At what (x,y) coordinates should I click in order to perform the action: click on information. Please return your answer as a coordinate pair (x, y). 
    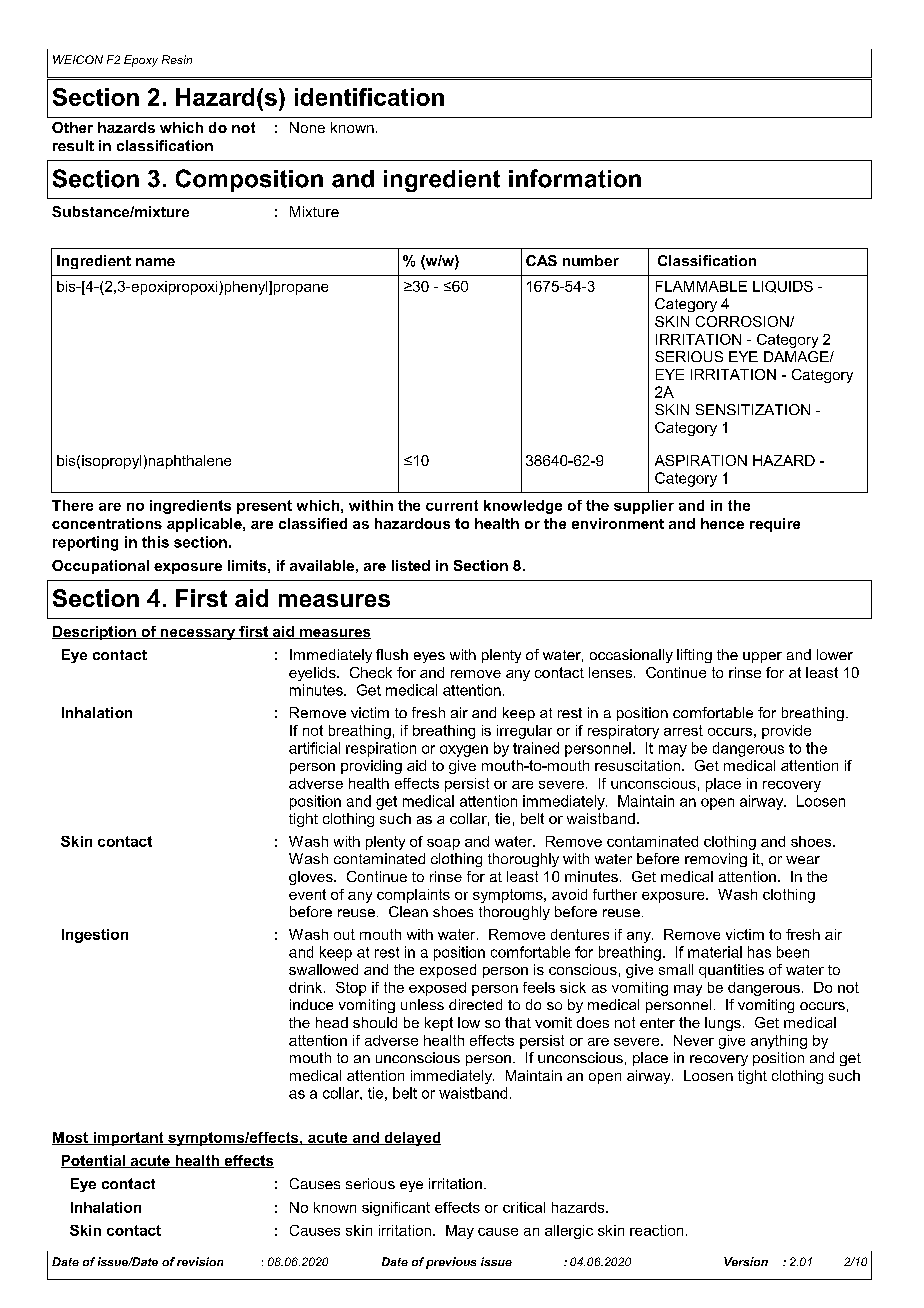
    Looking at the image, I should click on (575, 178).
